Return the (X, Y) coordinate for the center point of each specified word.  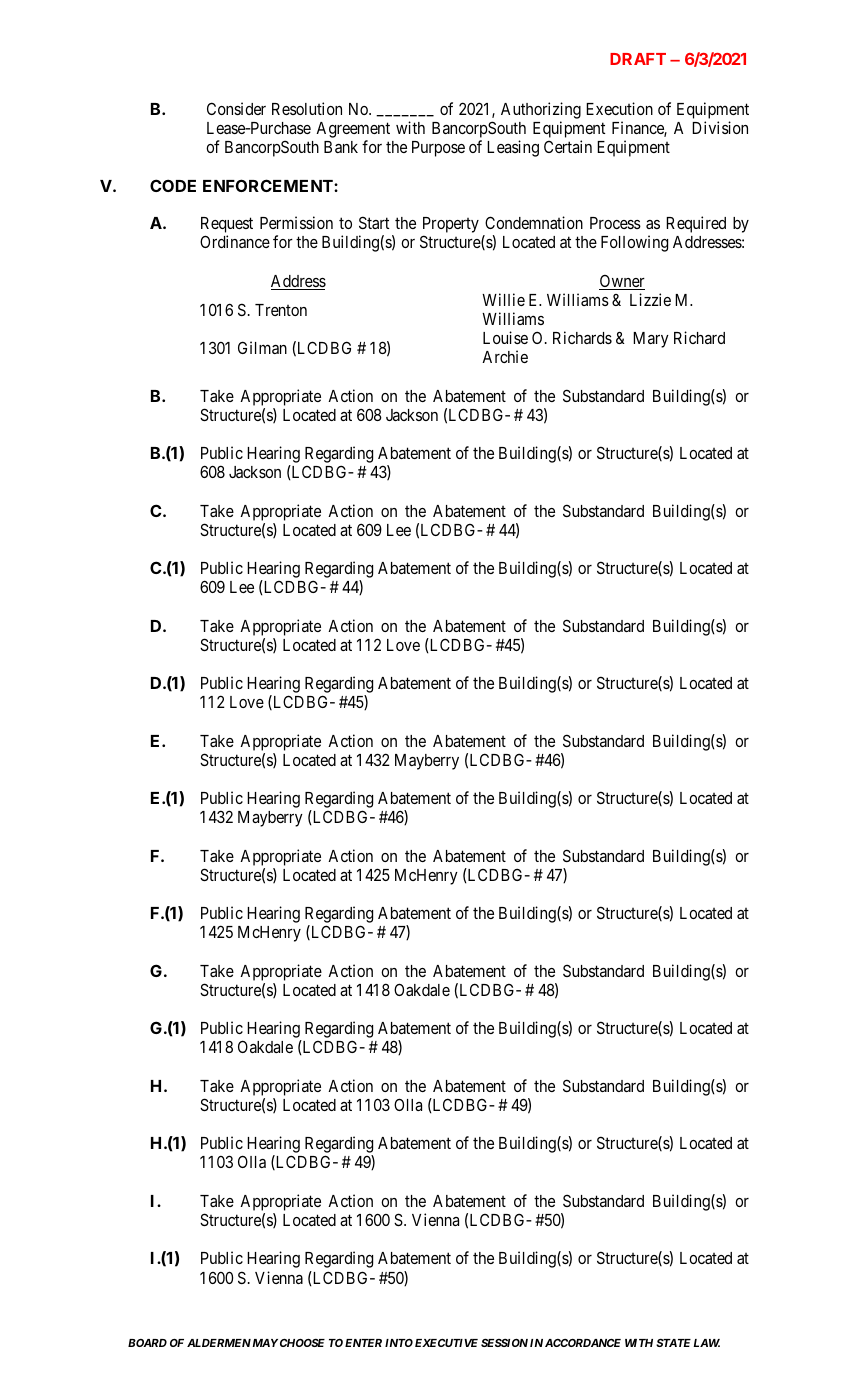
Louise (505, 337)
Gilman (262, 347)
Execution (619, 108)
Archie (505, 356)
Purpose (438, 149)
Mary (651, 340)
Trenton (281, 310)
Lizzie (650, 299)
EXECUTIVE (446, 1343)
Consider (236, 108)
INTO (399, 1343)
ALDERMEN (219, 1343)
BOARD (147, 1343)
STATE (673, 1343)
